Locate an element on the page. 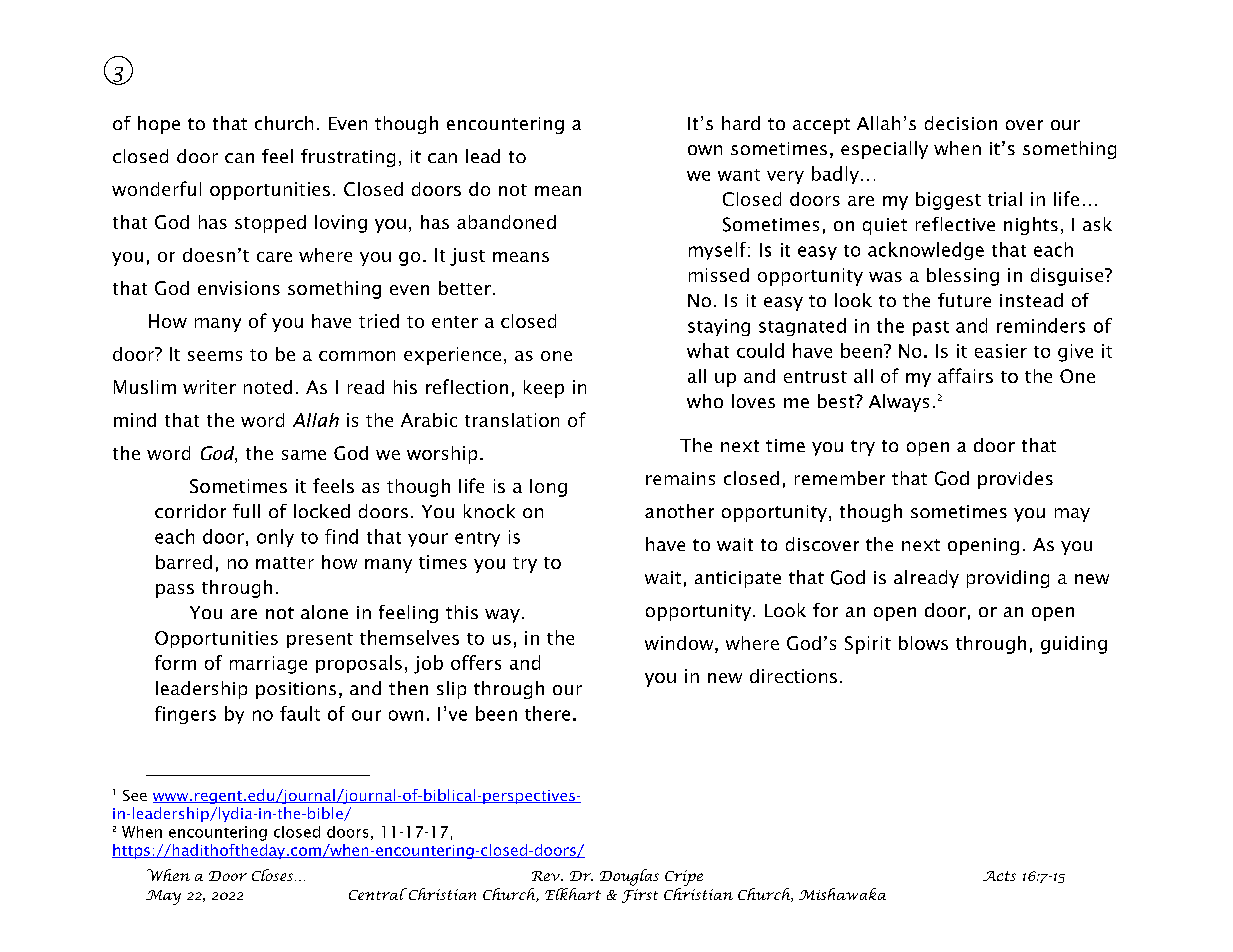 This image has height=952, width=1233. provides is located at coordinates (1015, 480).
